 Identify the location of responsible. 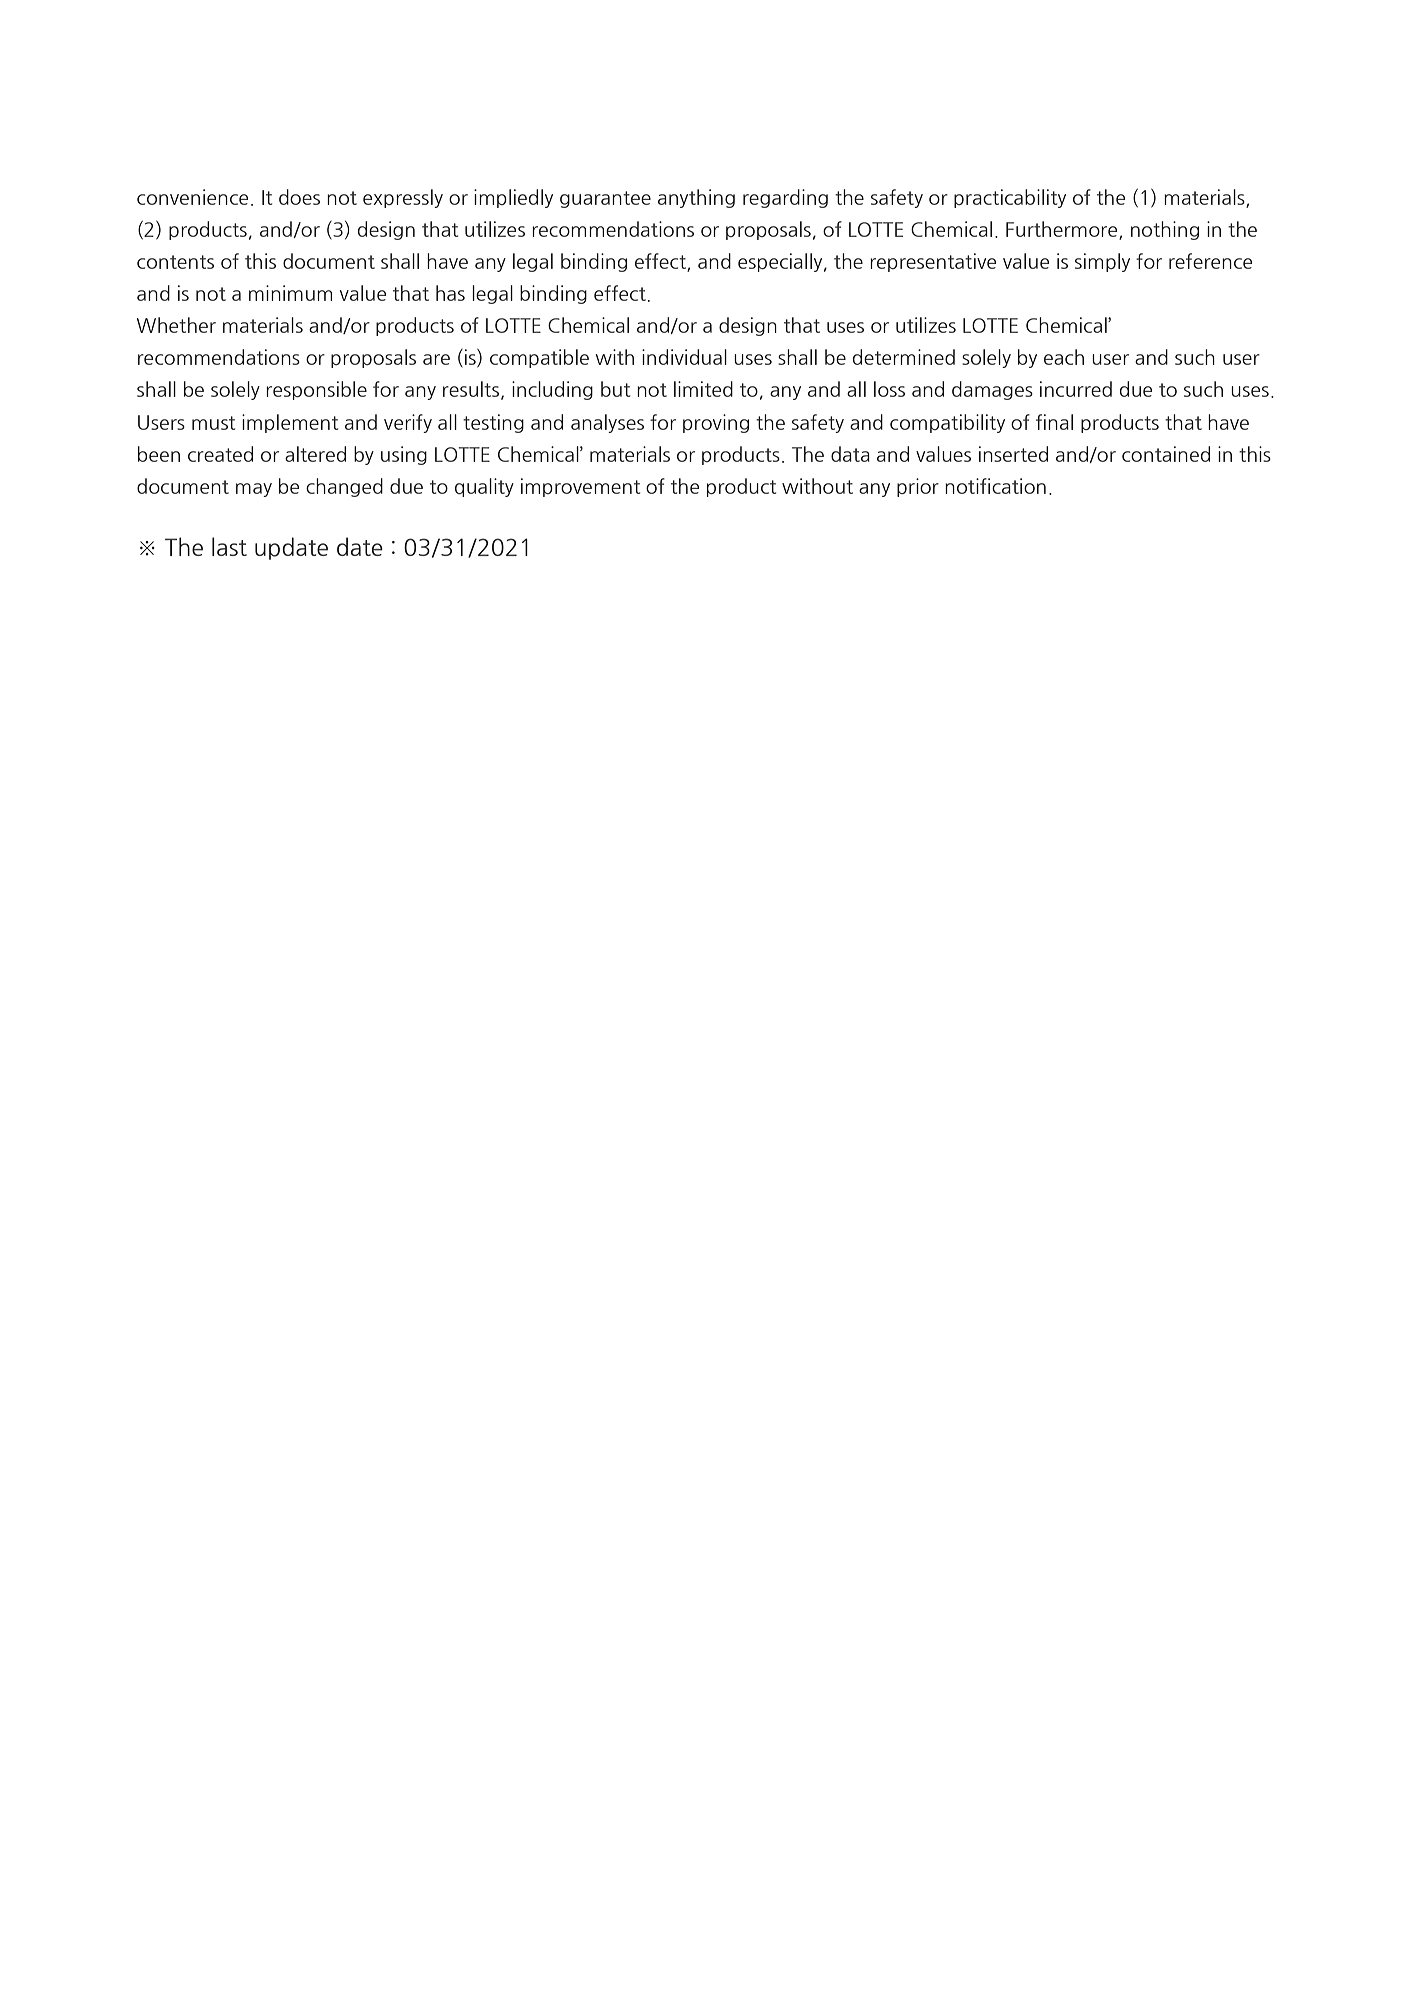
(316, 390).
